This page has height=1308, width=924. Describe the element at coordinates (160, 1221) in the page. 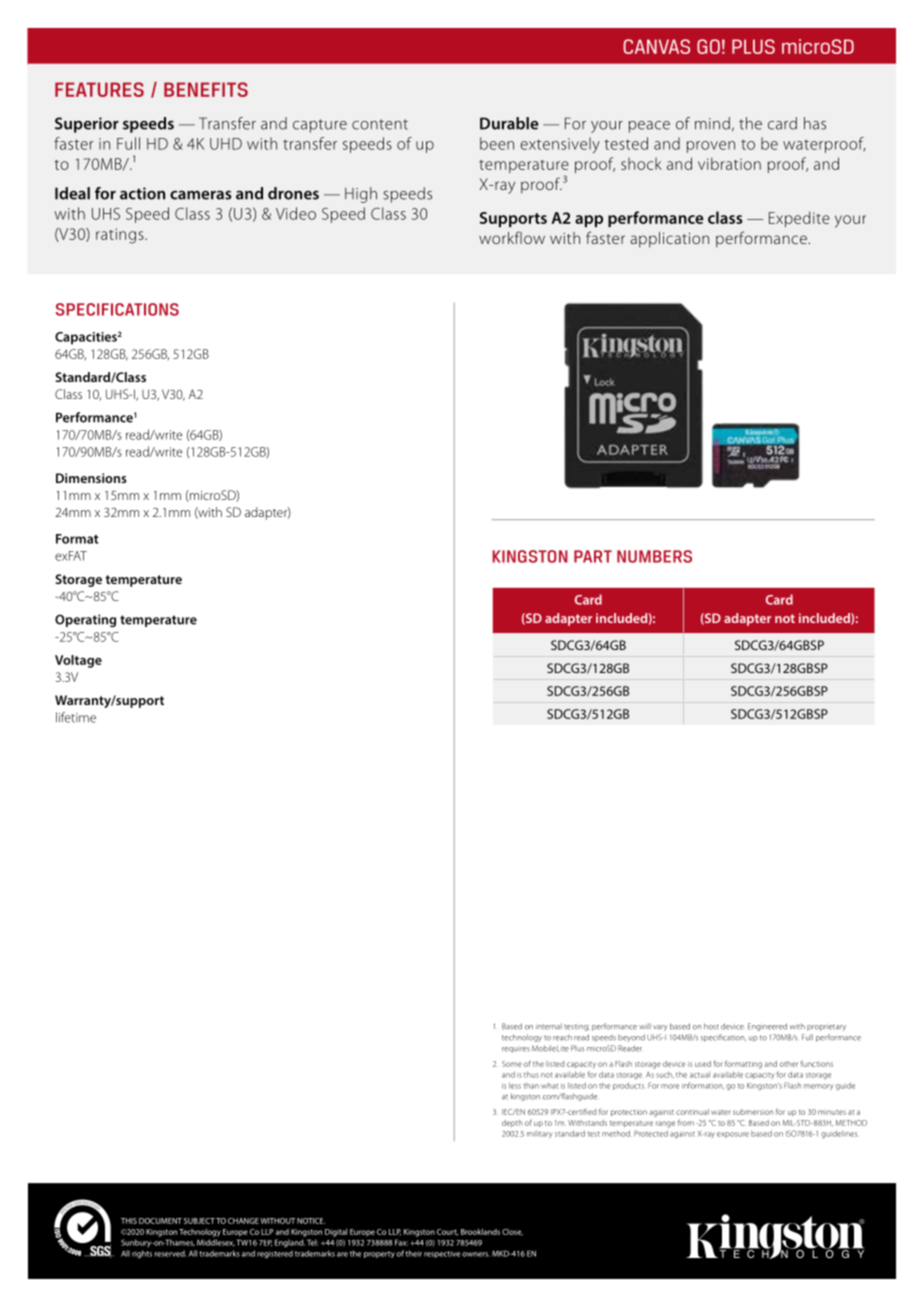

I see `DOCUMENT` at that location.
